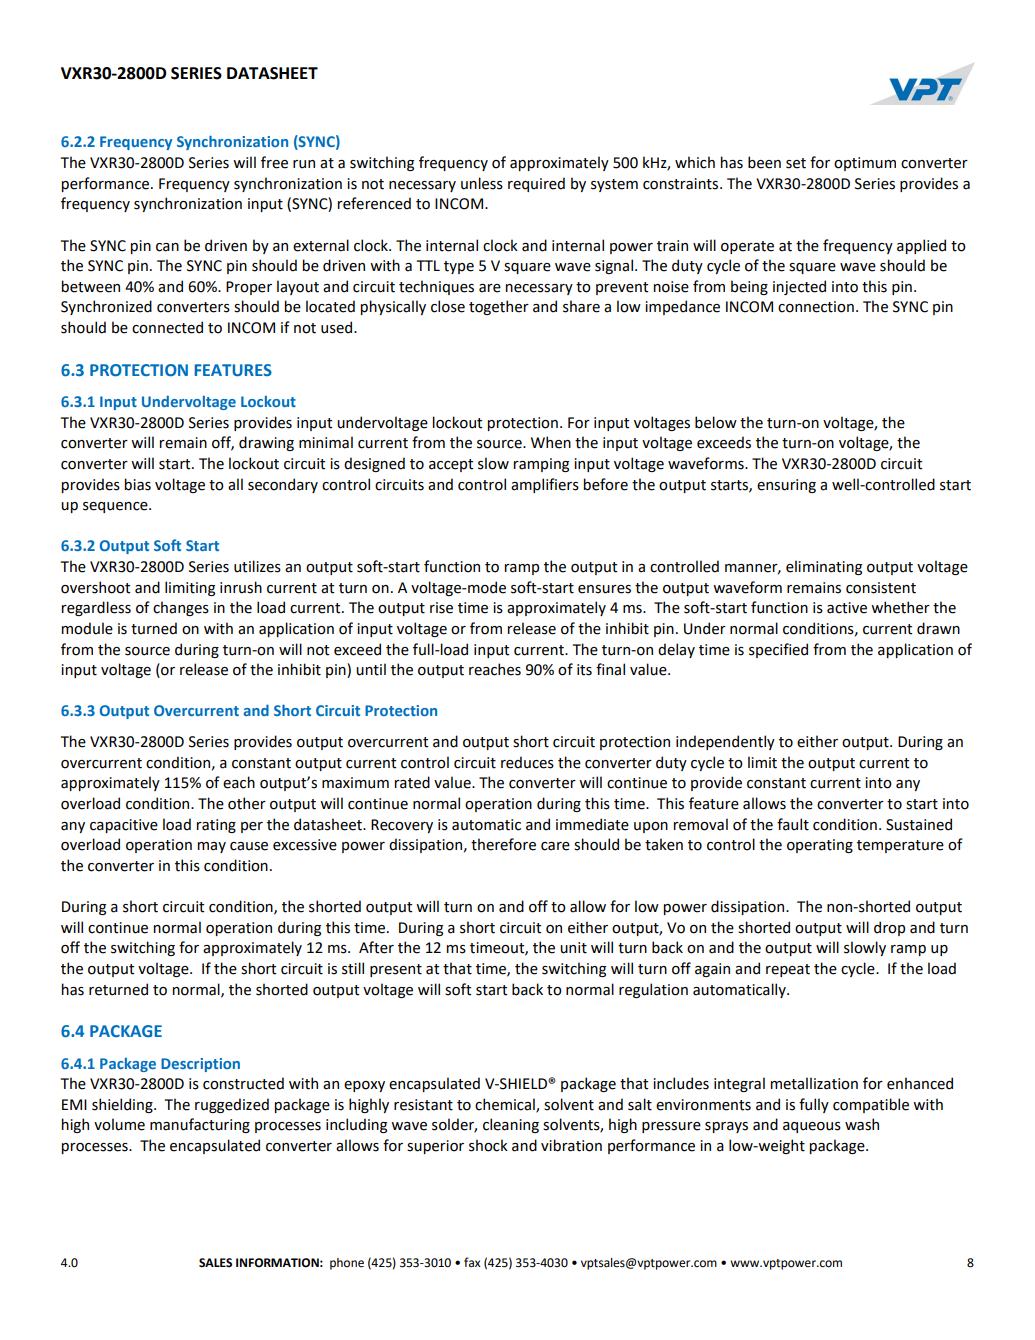  I want to click on therefore, so click(503, 844).
